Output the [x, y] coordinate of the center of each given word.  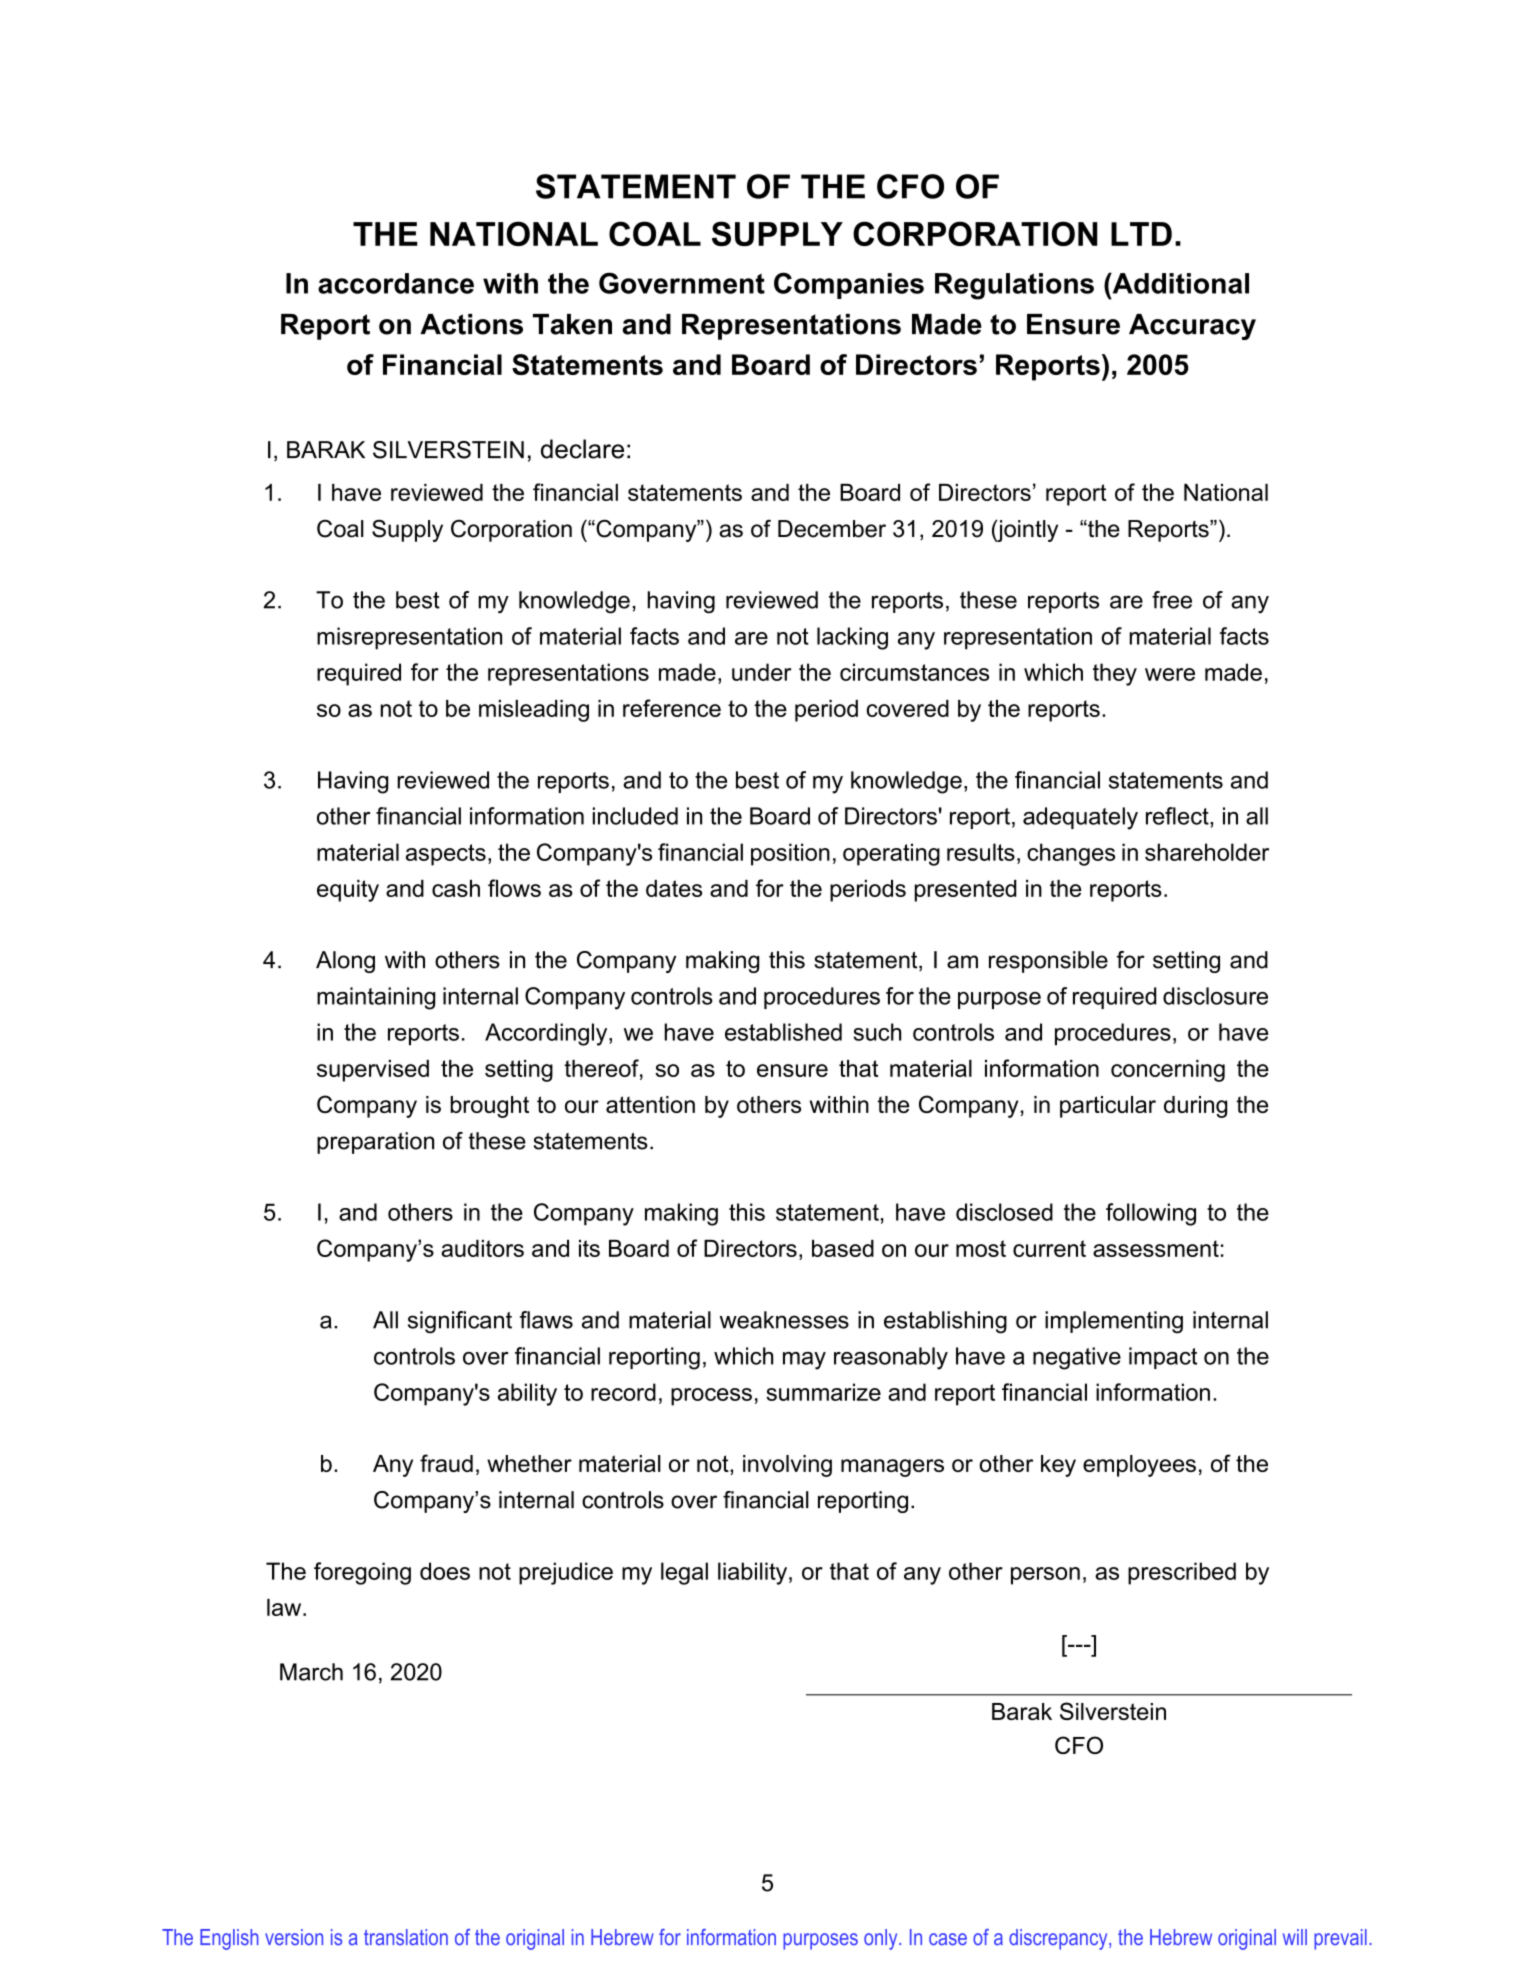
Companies [849, 285]
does [445, 1571]
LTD [1141, 234]
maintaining [376, 998]
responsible [1048, 962]
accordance [396, 283]
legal [684, 1573]
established [783, 1032]
